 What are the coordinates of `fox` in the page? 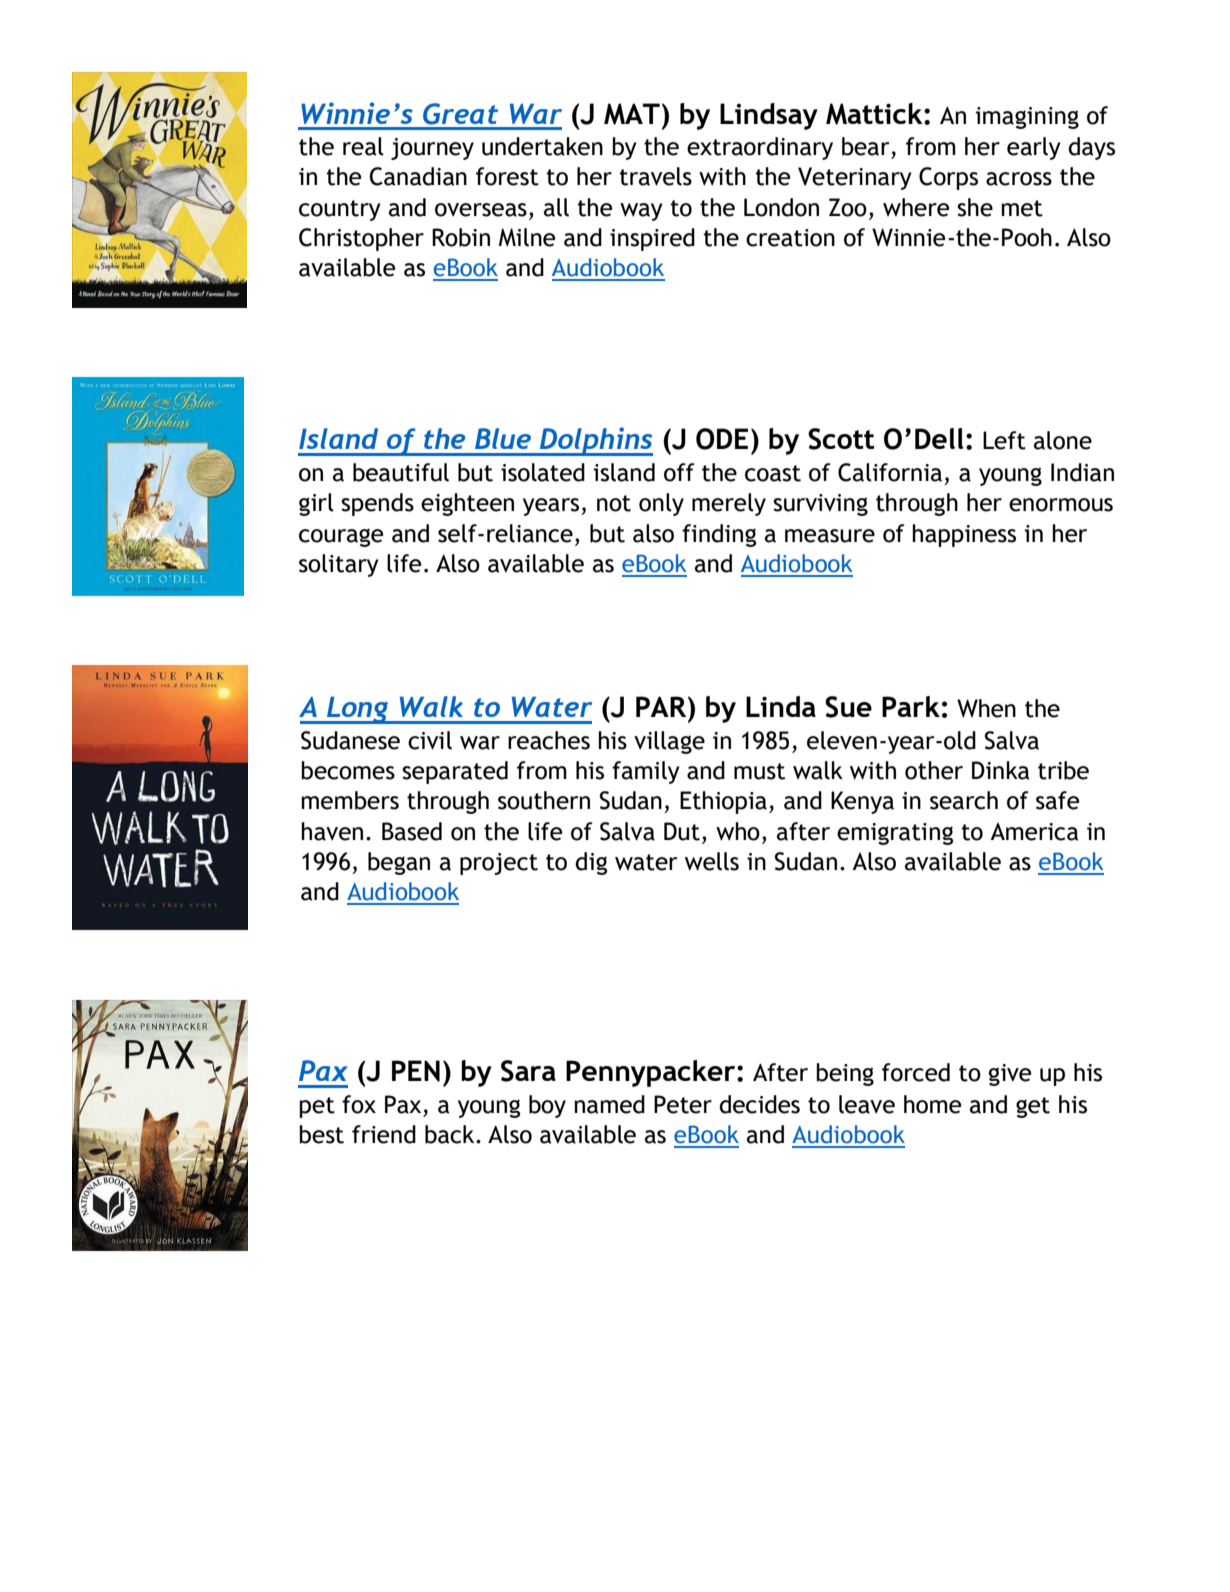 It's located at (359, 1104).
